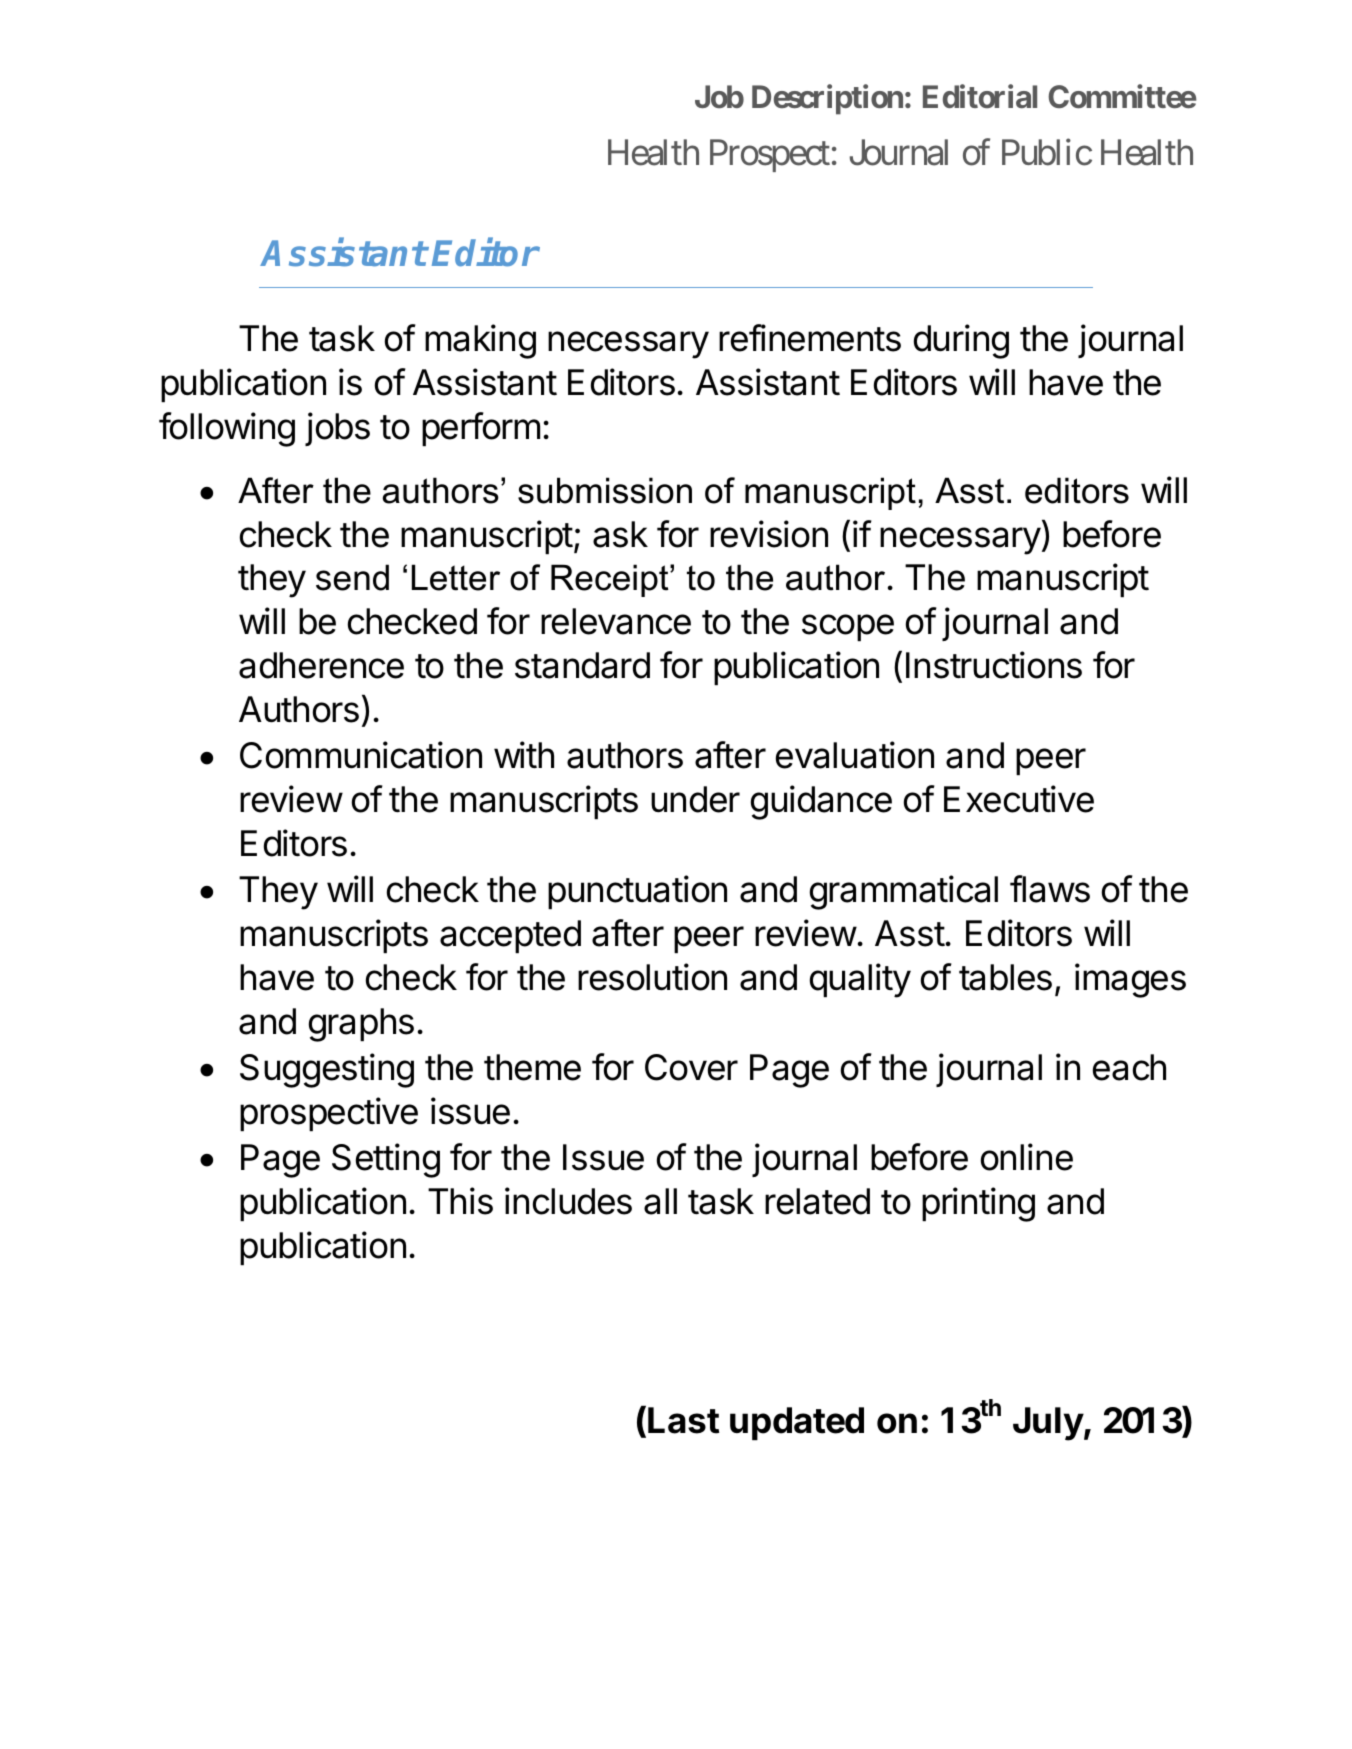 The height and width of the document is (1749, 1352). What do you see at coordinates (1019, 799) in the document?
I see `Executive` at bounding box center [1019, 799].
